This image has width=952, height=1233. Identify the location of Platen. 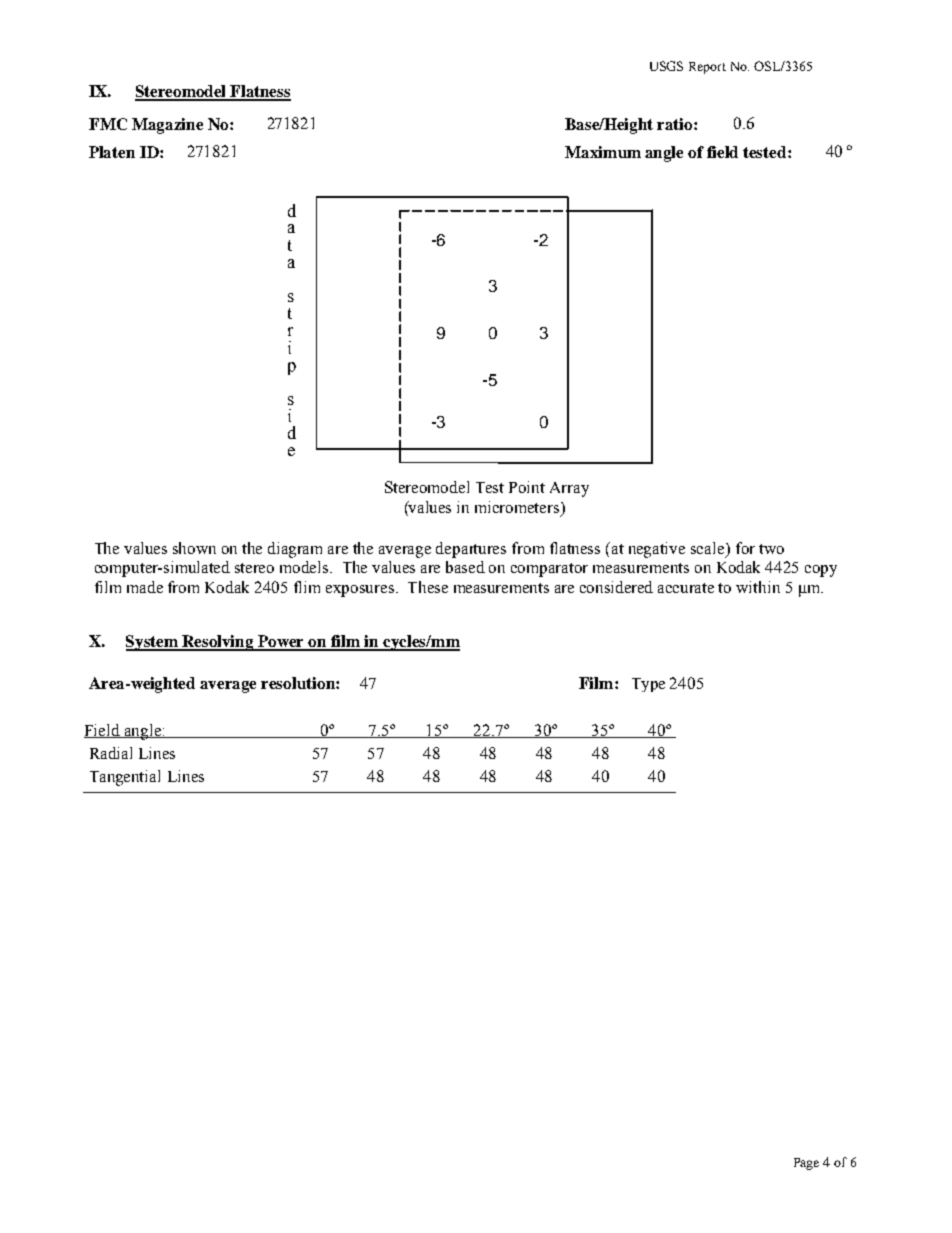
(112, 152).
